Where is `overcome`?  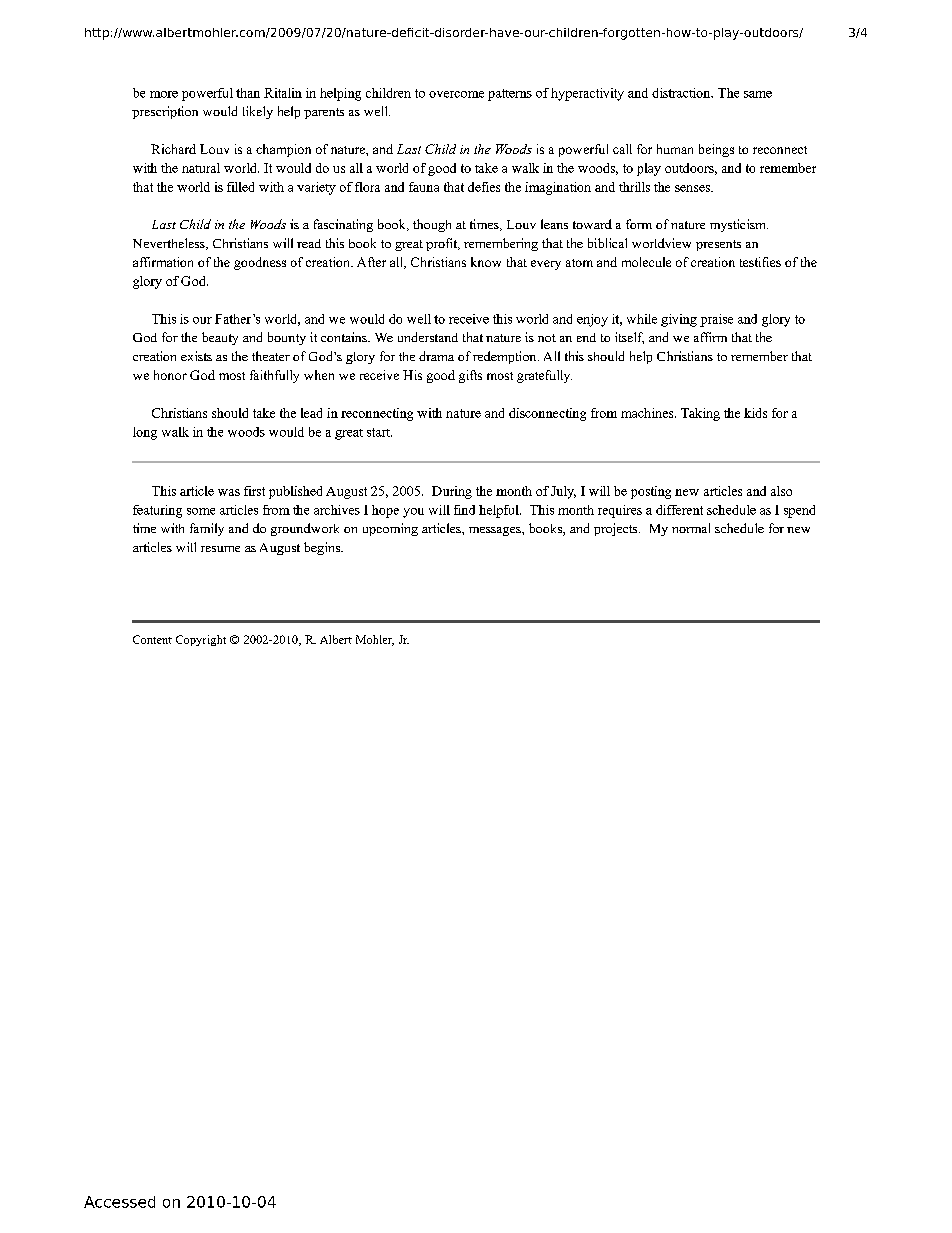 overcome is located at coordinates (456, 94).
